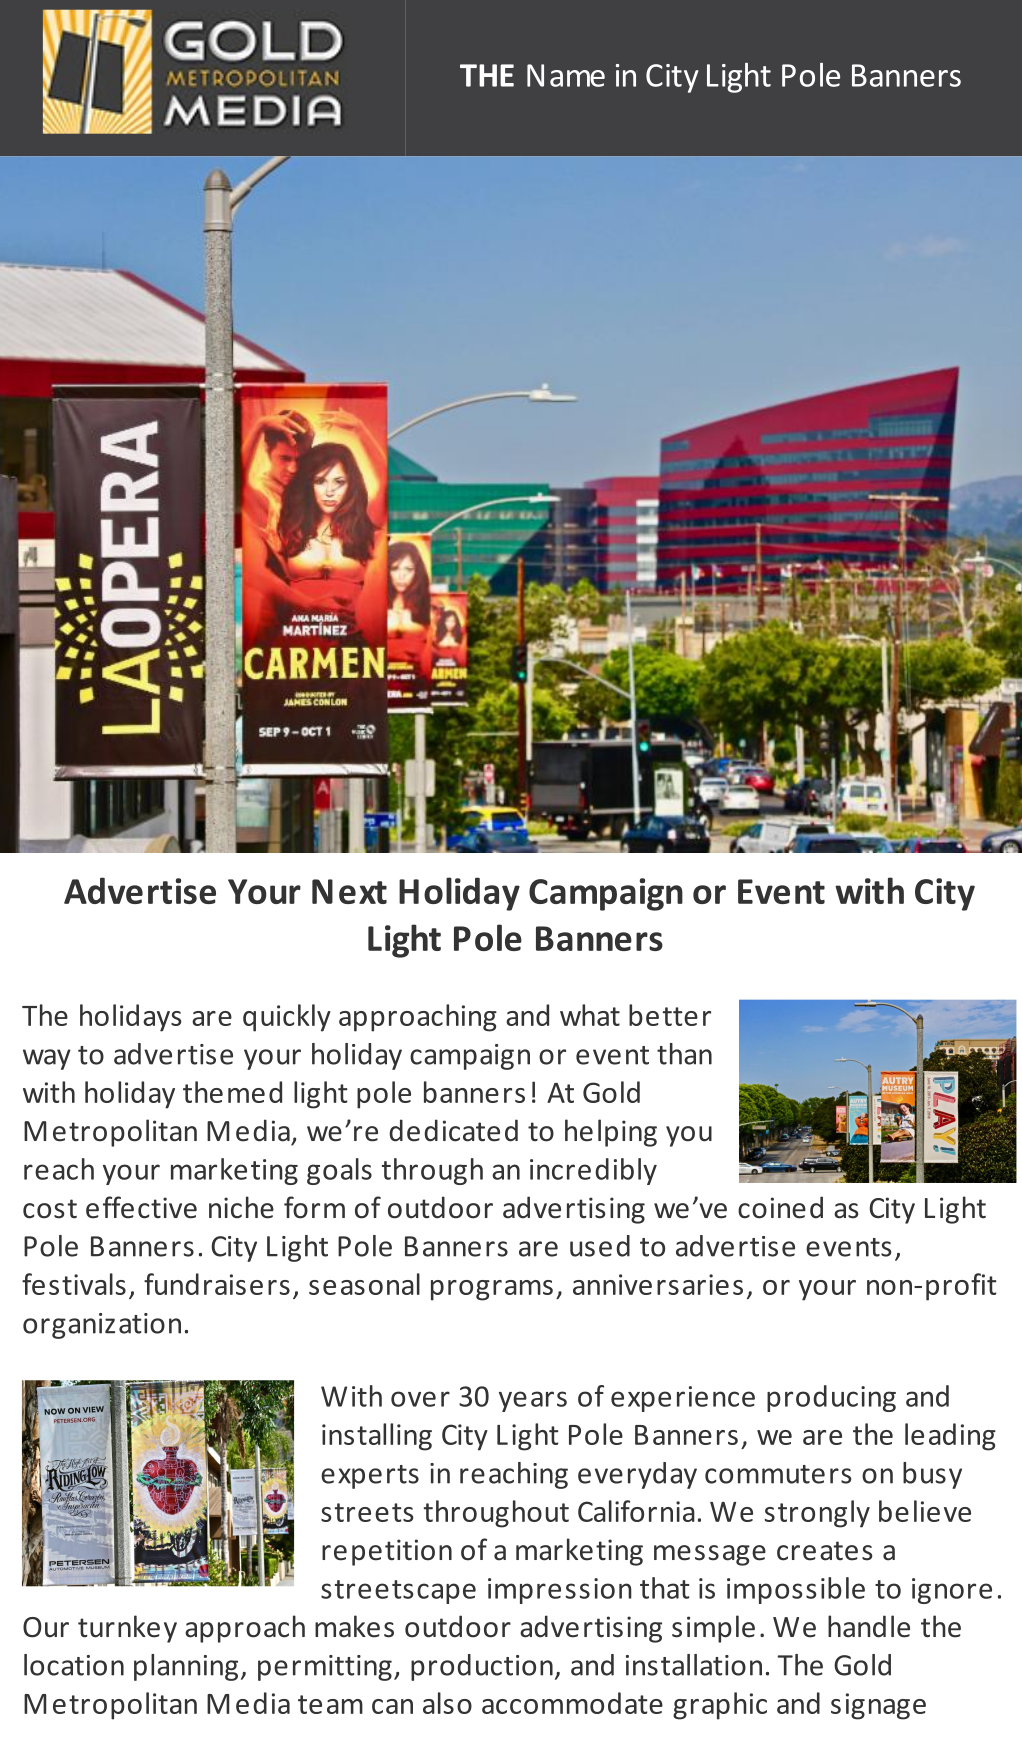 This document has width=1022, height=1759. I want to click on planning, so click(186, 1667).
